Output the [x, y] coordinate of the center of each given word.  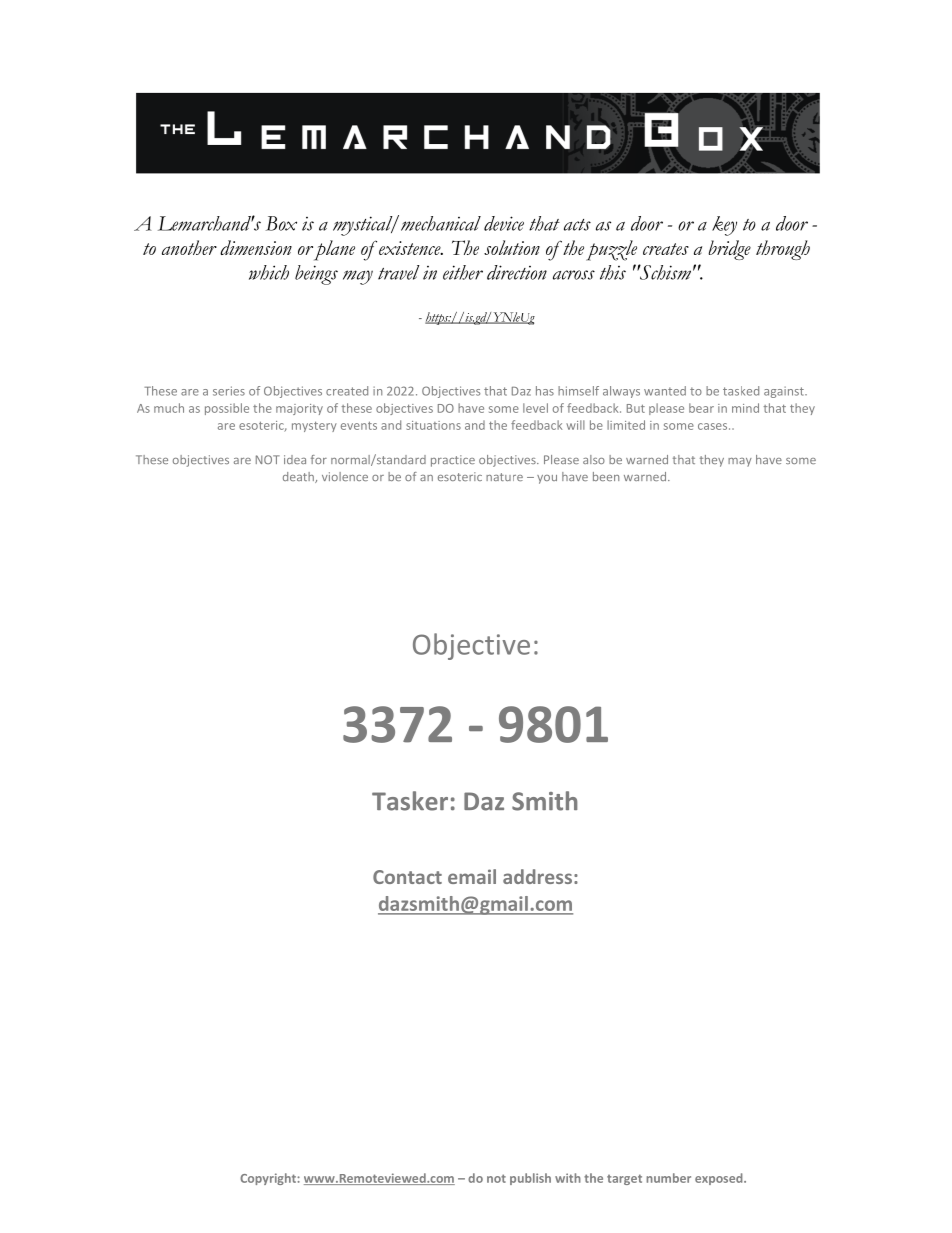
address [537, 876]
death [299, 477]
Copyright [269, 1179]
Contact [407, 877]
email [472, 876]
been [606, 476]
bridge [729, 250]
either [463, 272]
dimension [256, 247]
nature [504, 477]
